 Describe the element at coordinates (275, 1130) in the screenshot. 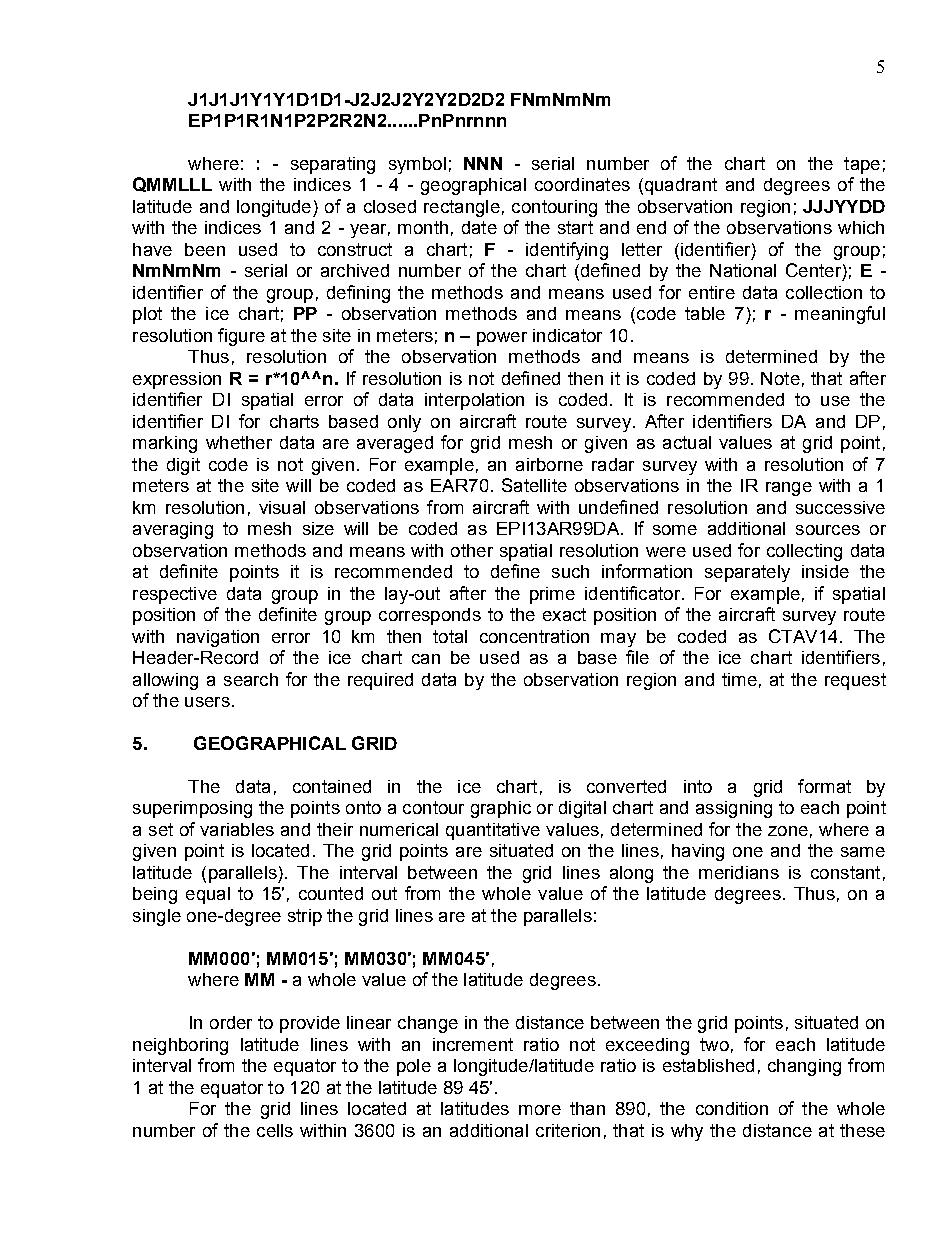

I see `cells` at that location.
